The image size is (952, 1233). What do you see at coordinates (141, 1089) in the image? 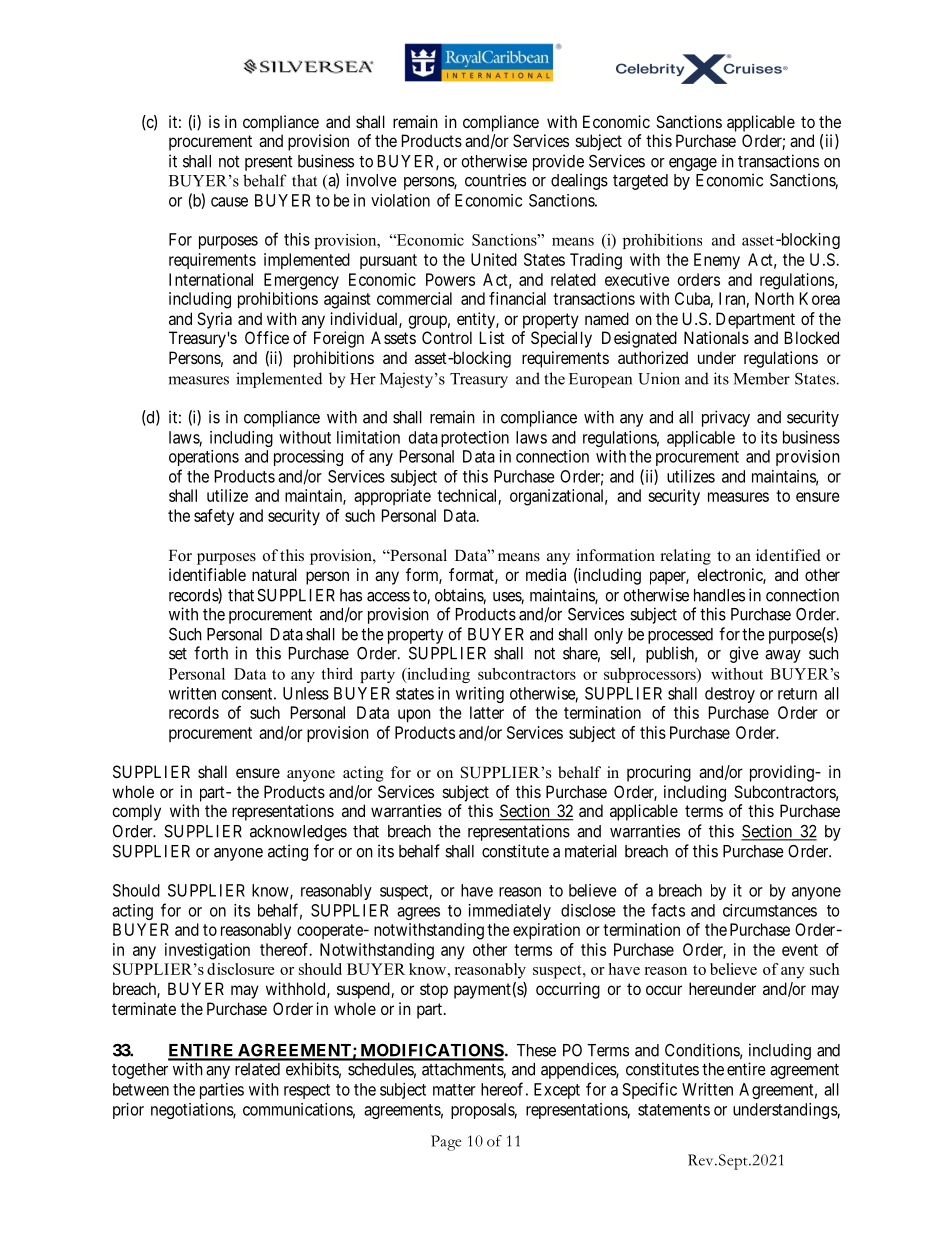
I see `between` at bounding box center [141, 1089].
